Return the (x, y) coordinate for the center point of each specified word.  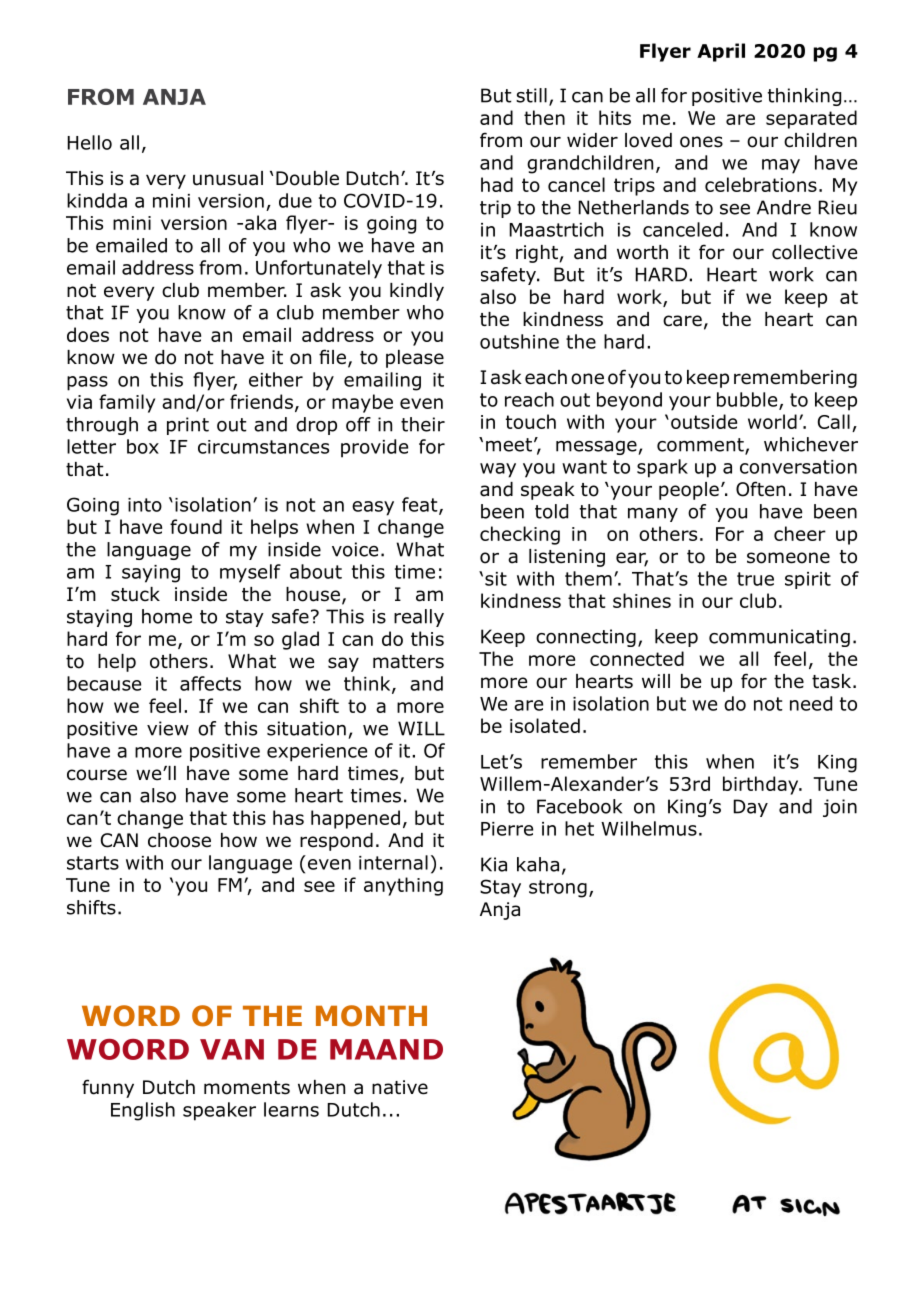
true (755, 579)
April (721, 52)
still (531, 95)
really (419, 618)
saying (151, 574)
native (400, 1087)
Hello (90, 142)
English (143, 1111)
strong (558, 889)
